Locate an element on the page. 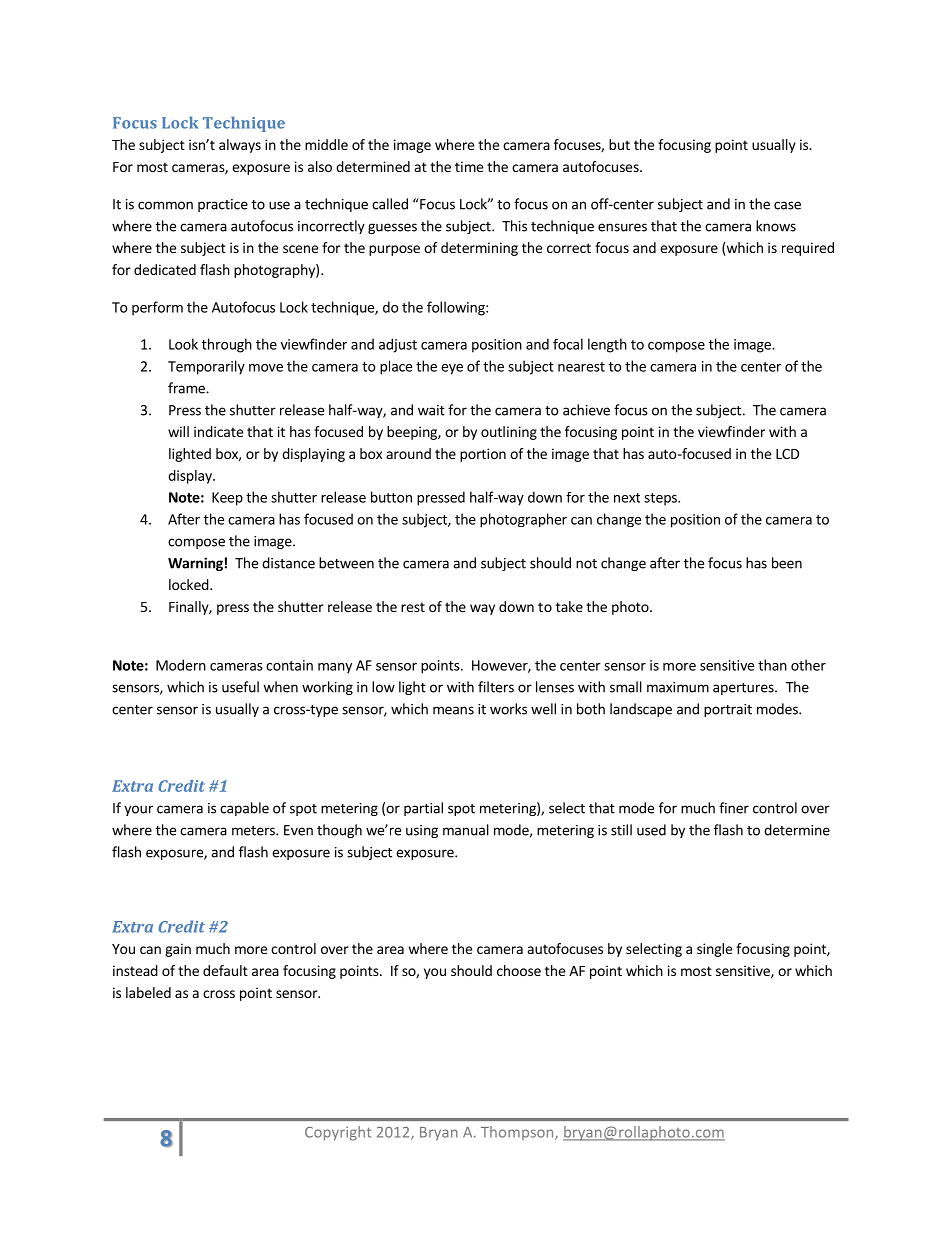 This document has height=1233, width=952. manual is located at coordinates (466, 830).
